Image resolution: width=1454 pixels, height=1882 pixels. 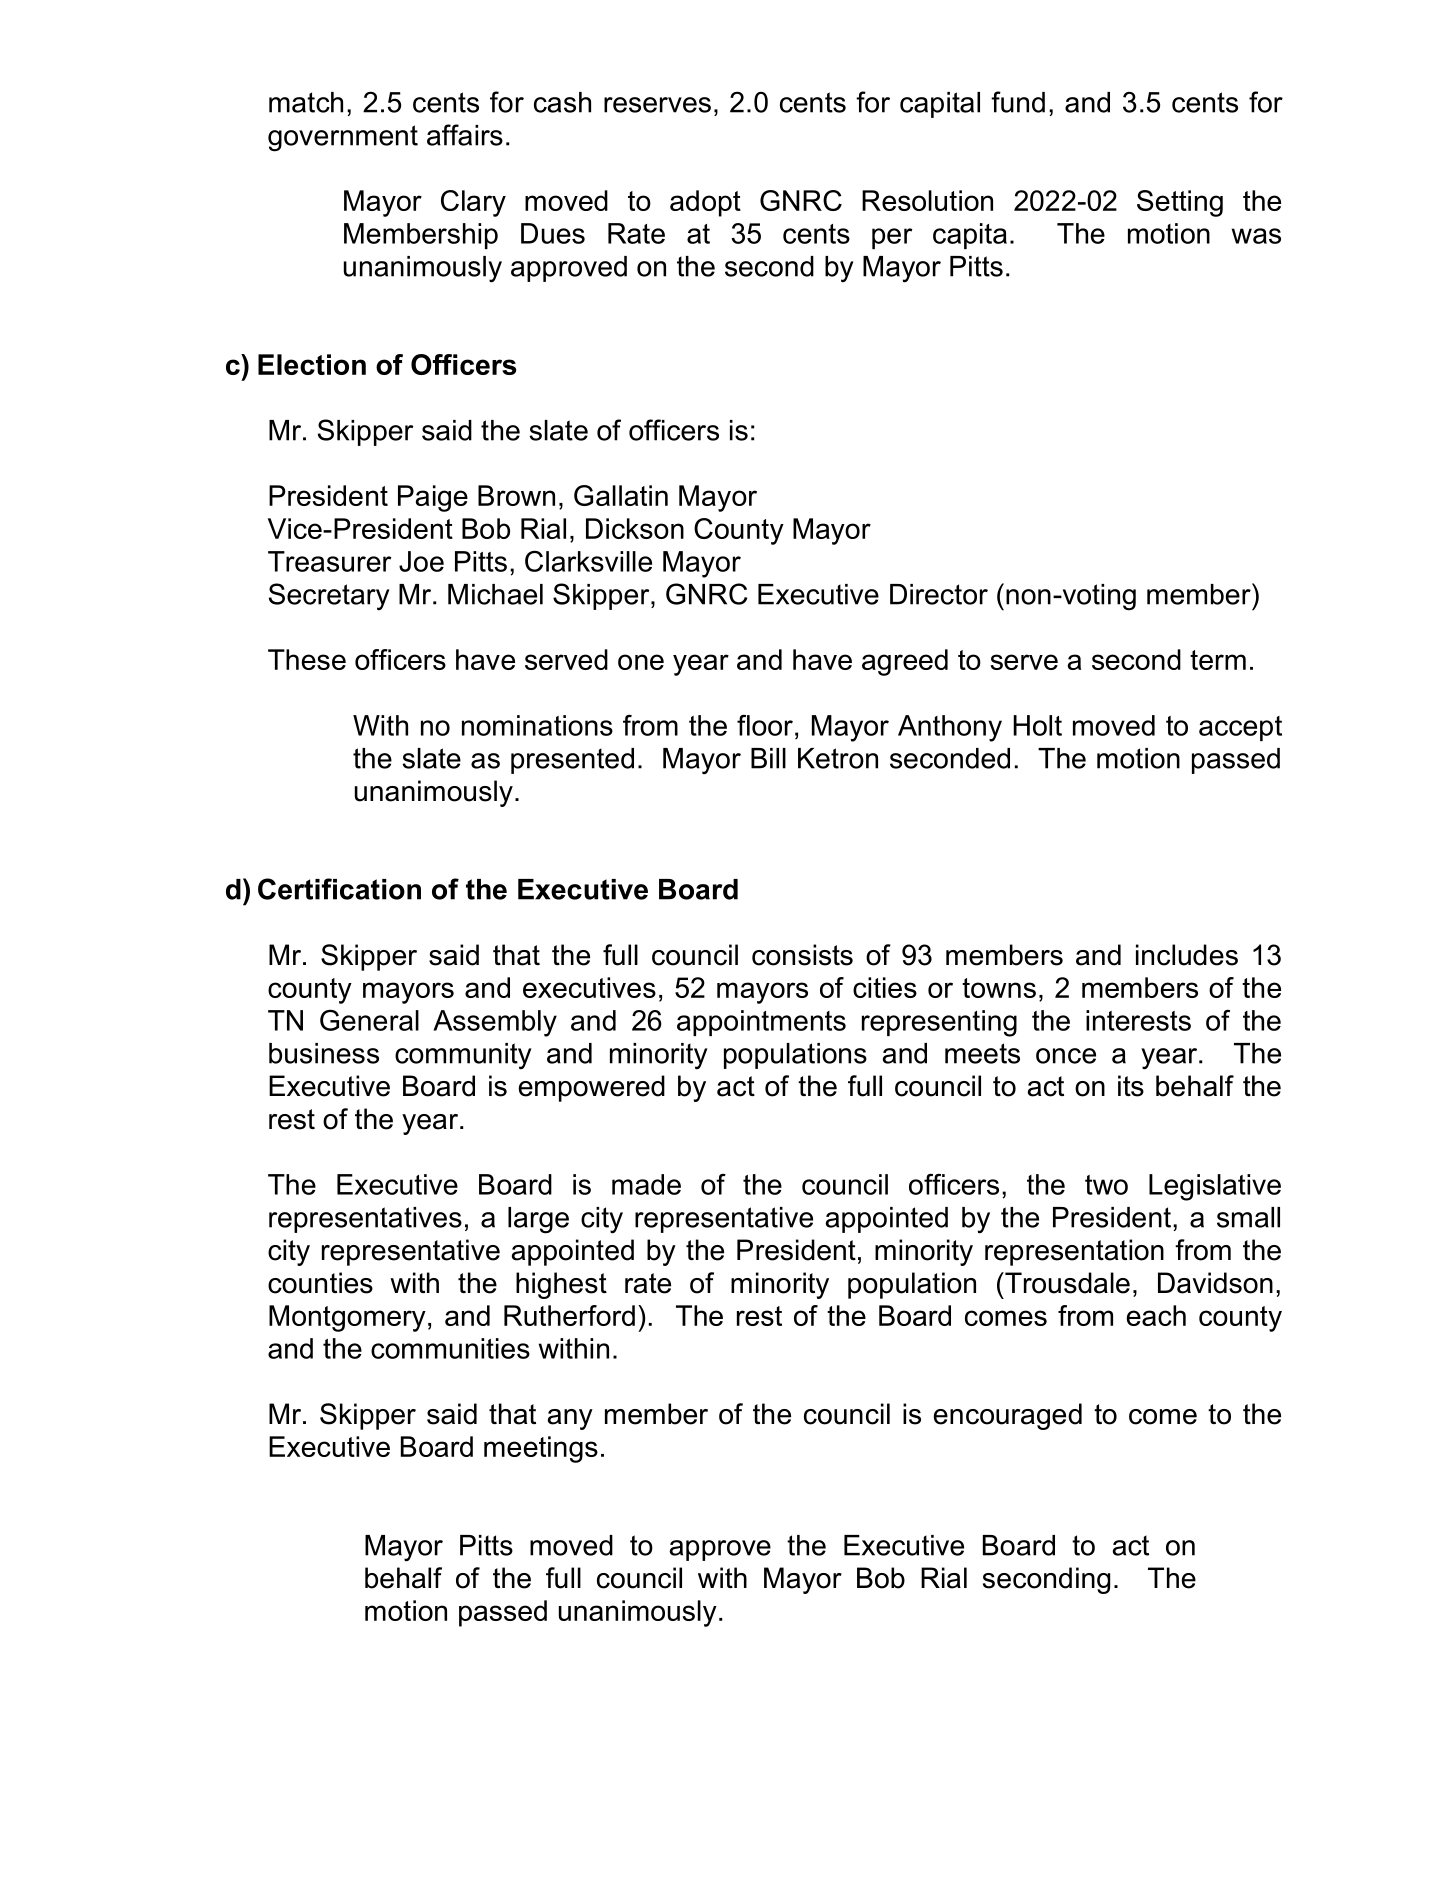 I want to click on adopt, so click(x=705, y=203).
